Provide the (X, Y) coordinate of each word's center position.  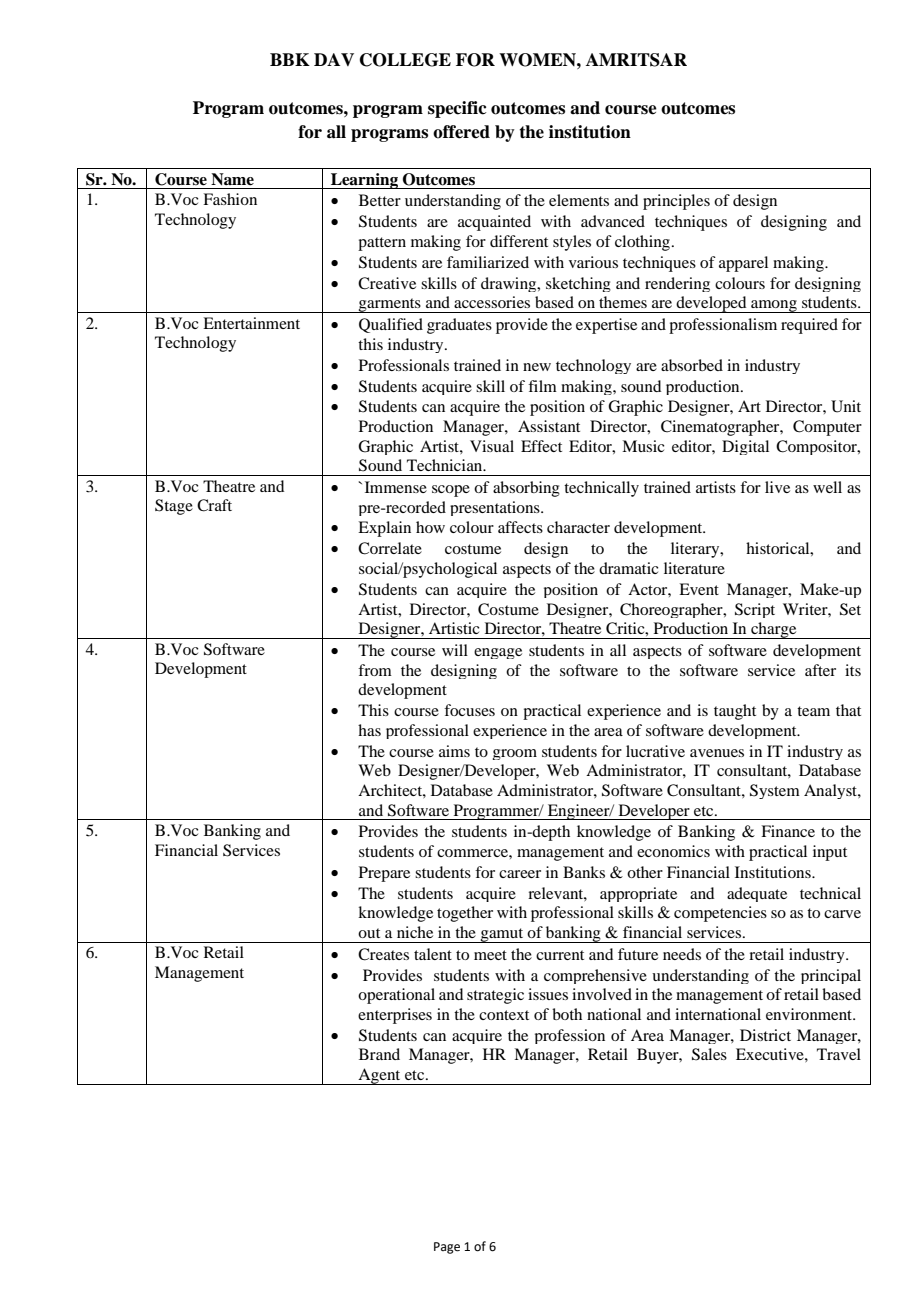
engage (498, 653)
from (375, 670)
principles (676, 202)
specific (457, 109)
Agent (379, 1076)
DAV (334, 59)
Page (447, 1248)
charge (774, 630)
